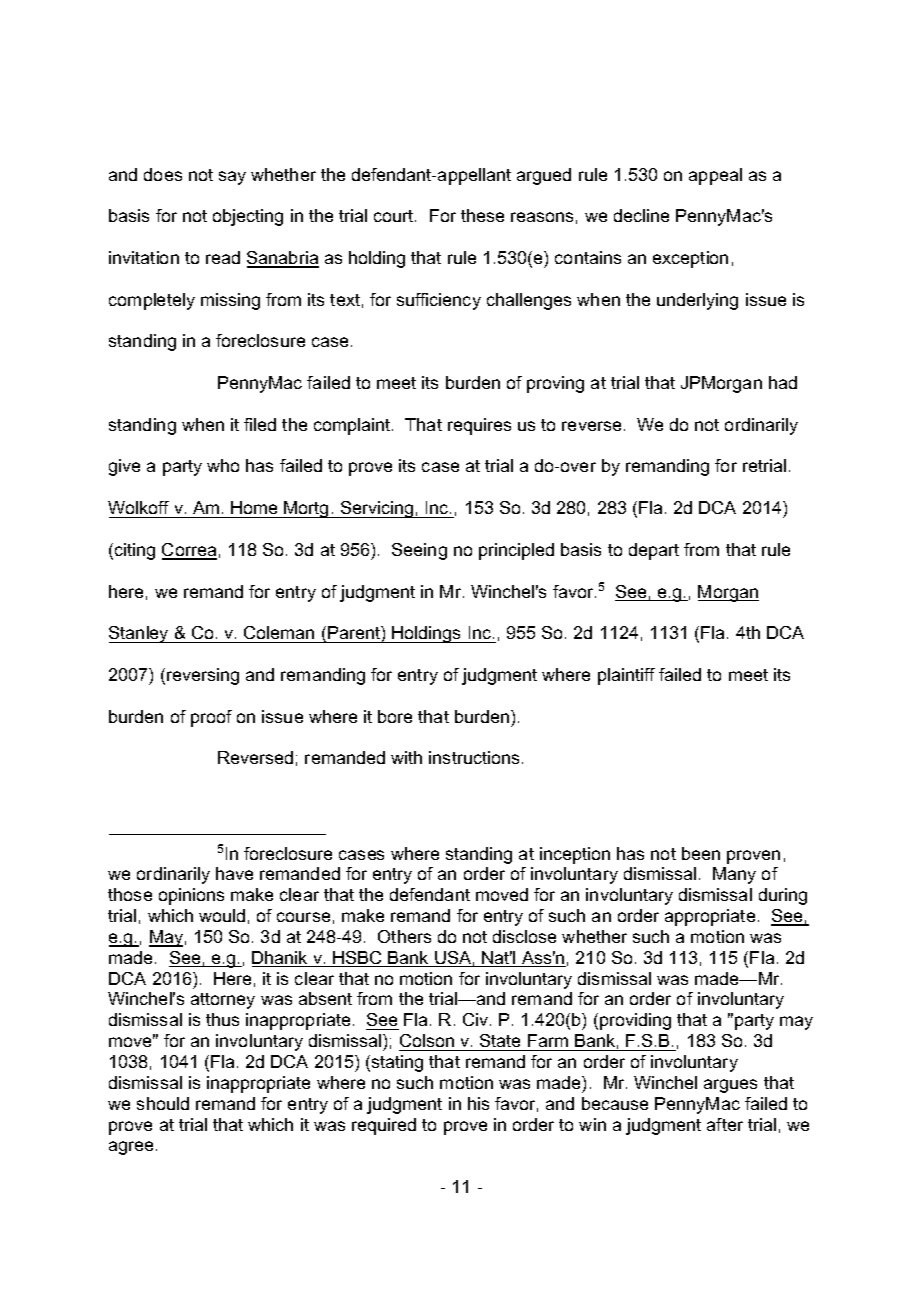 Image resolution: width=924 pixels, height=1308 pixels. I want to click on bore, so click(395, 716).
